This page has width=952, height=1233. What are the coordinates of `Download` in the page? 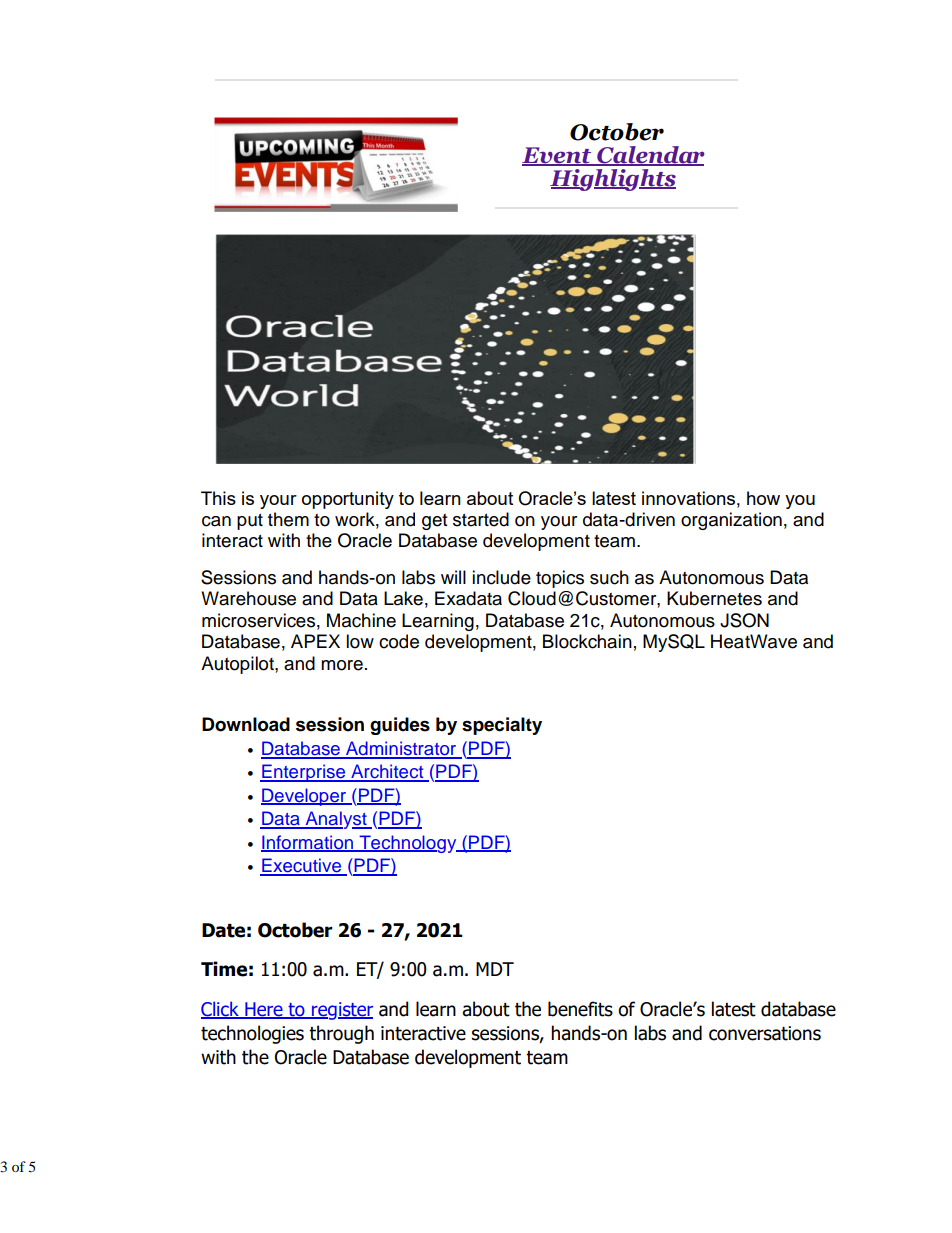 It's located at (246, 724).
